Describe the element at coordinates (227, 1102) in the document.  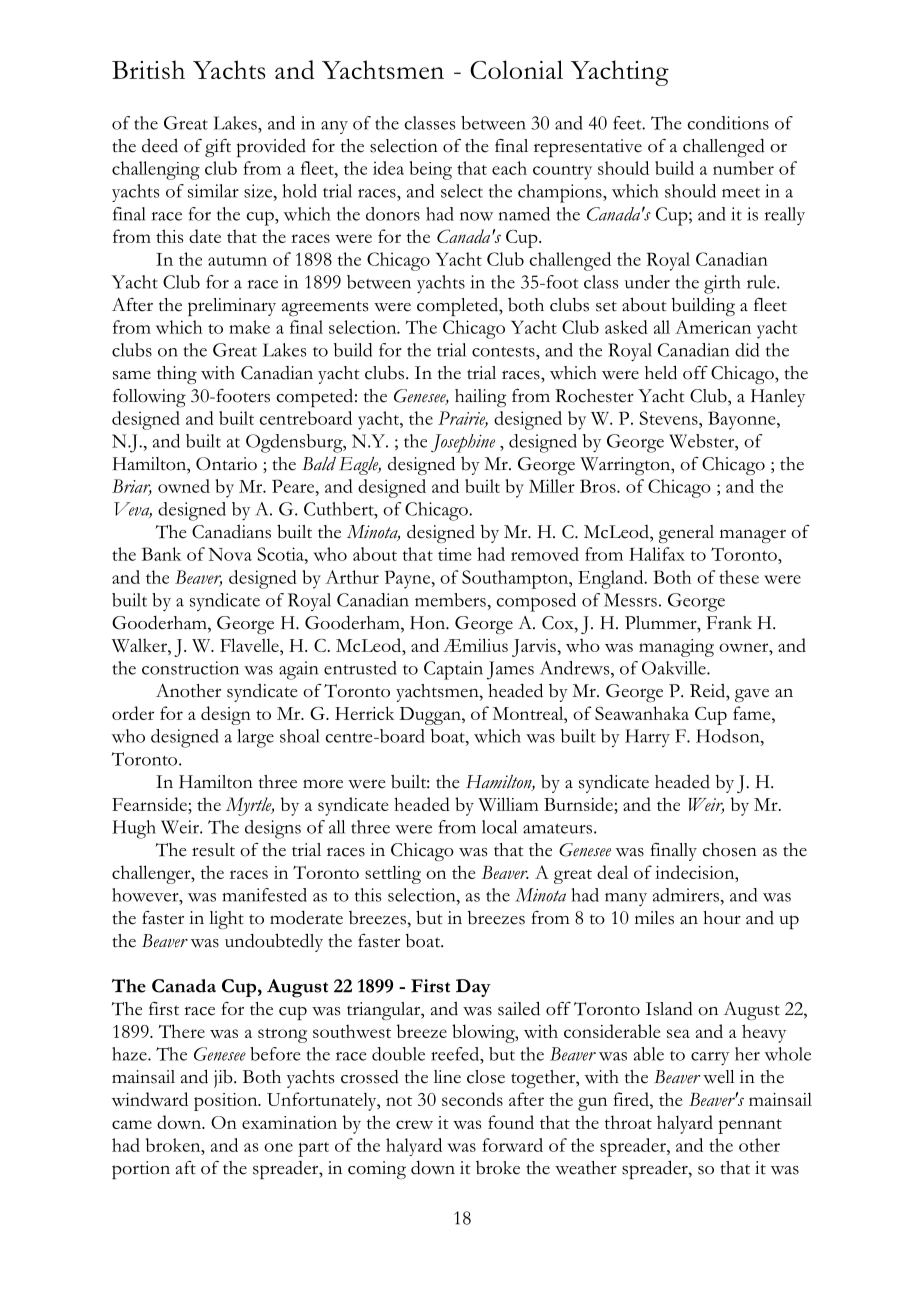
I see `position` at that location.
